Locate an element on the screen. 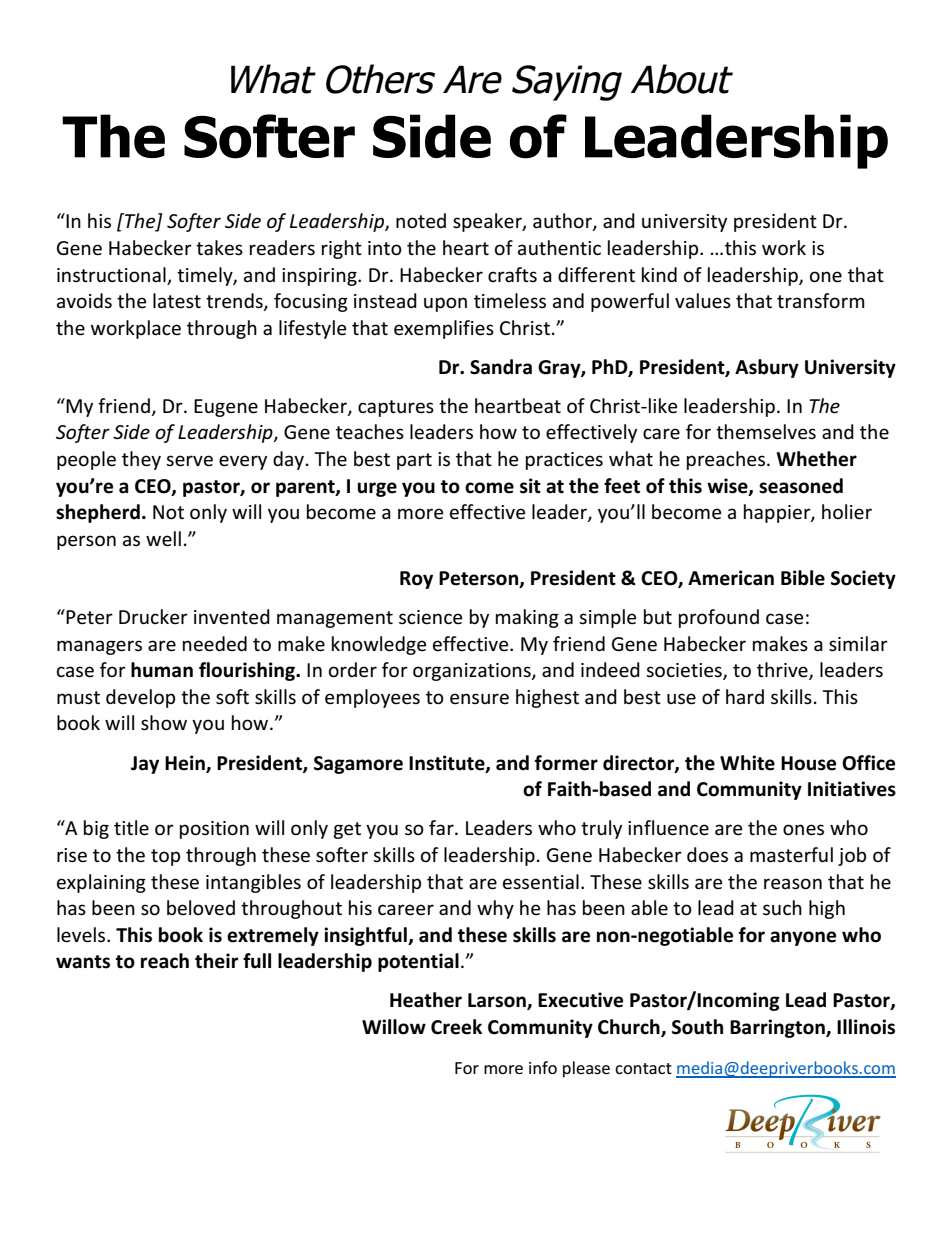  well is located at coordinates (163, 539).
